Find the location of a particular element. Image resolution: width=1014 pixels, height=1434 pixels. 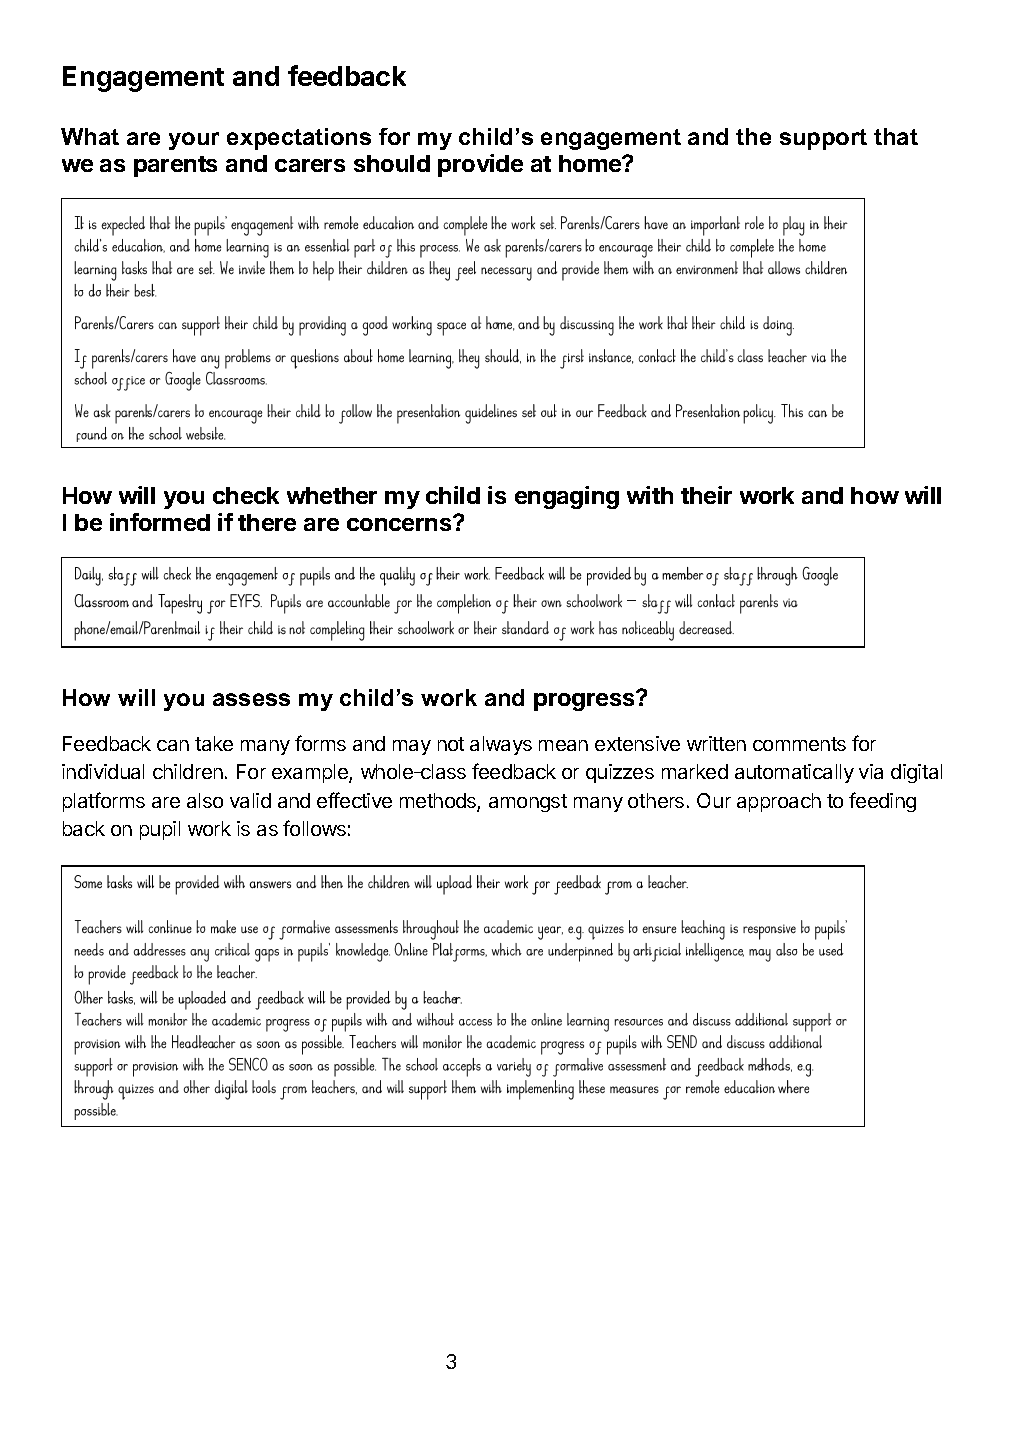

concerns is located at coordinates (400, 523).
